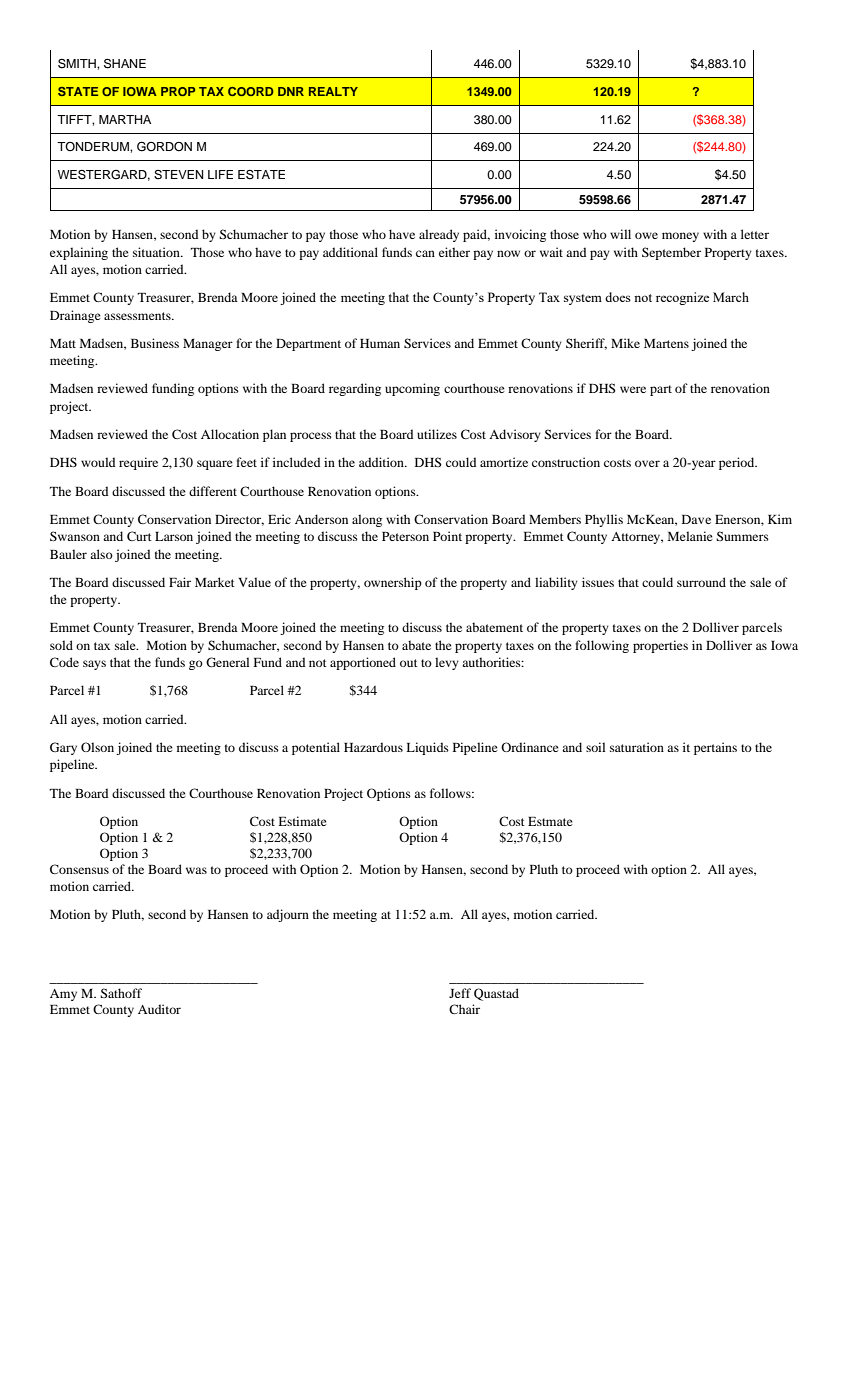  I want to click on Olson, so click(97, 747).
